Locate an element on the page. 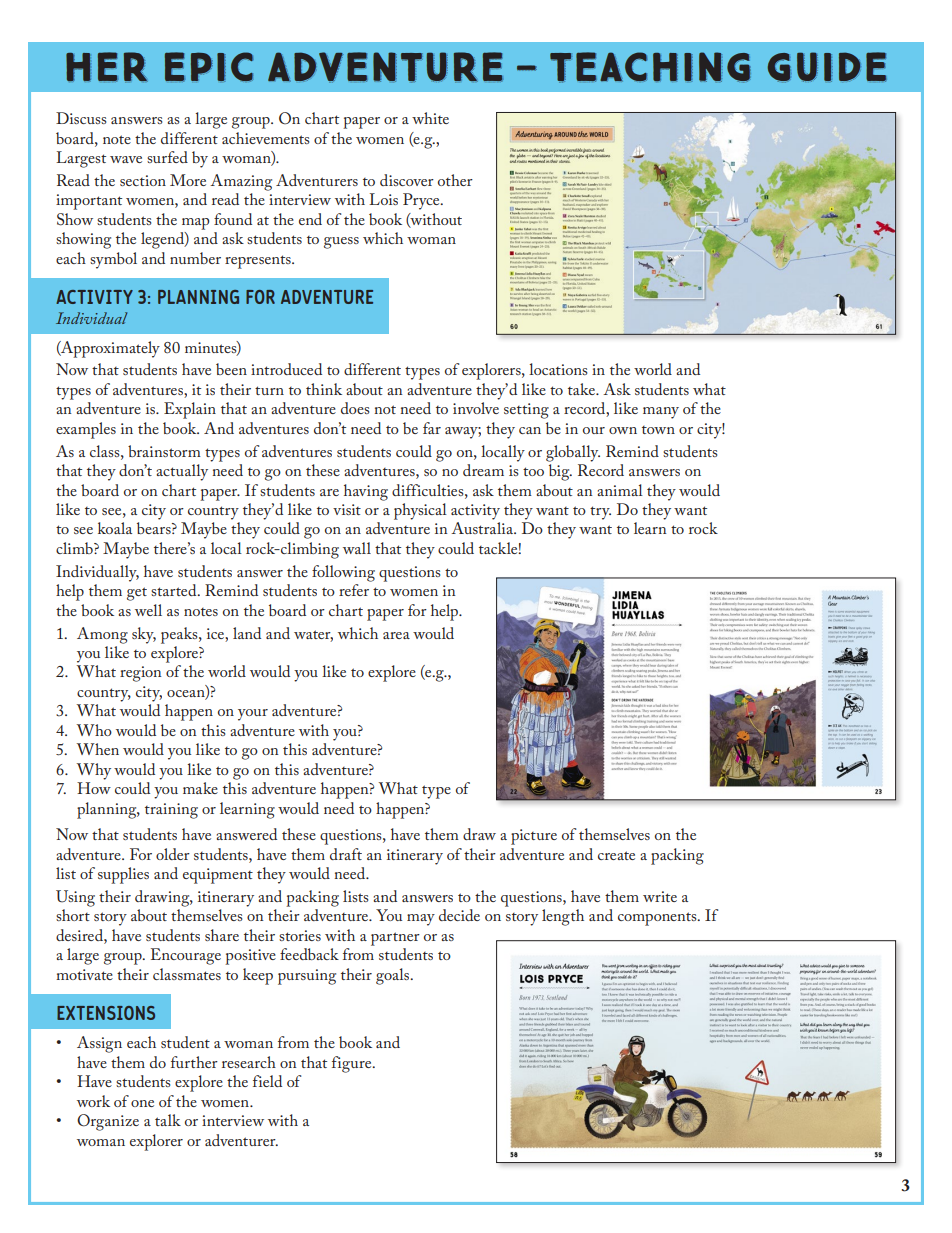 The width and height of the document is (952, 1233). white is located at coordinates (430, 118).
